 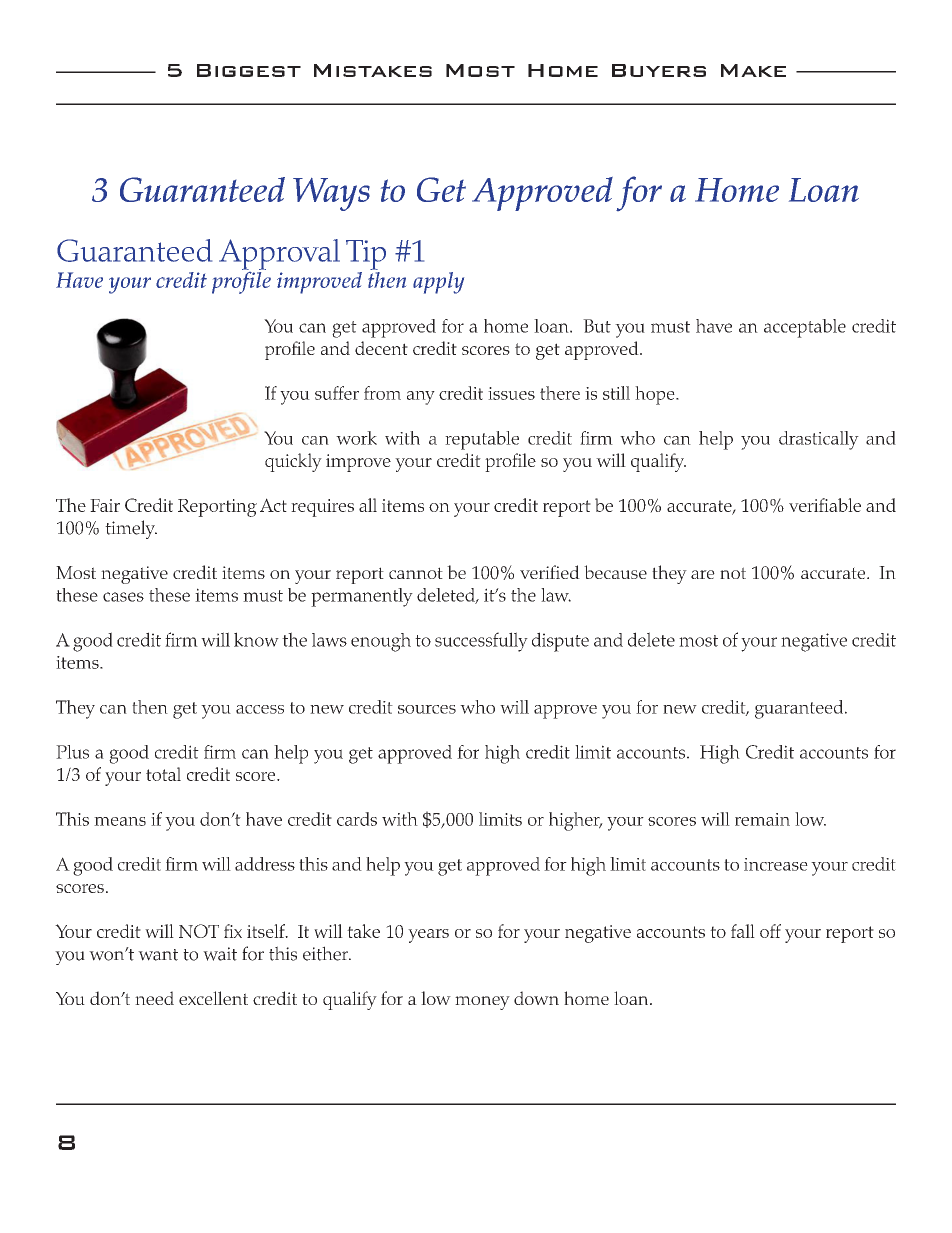 What do you see at coordinates (482, 1003) in the screenshot?
I see `money` at bounding box center [482, 1003].
